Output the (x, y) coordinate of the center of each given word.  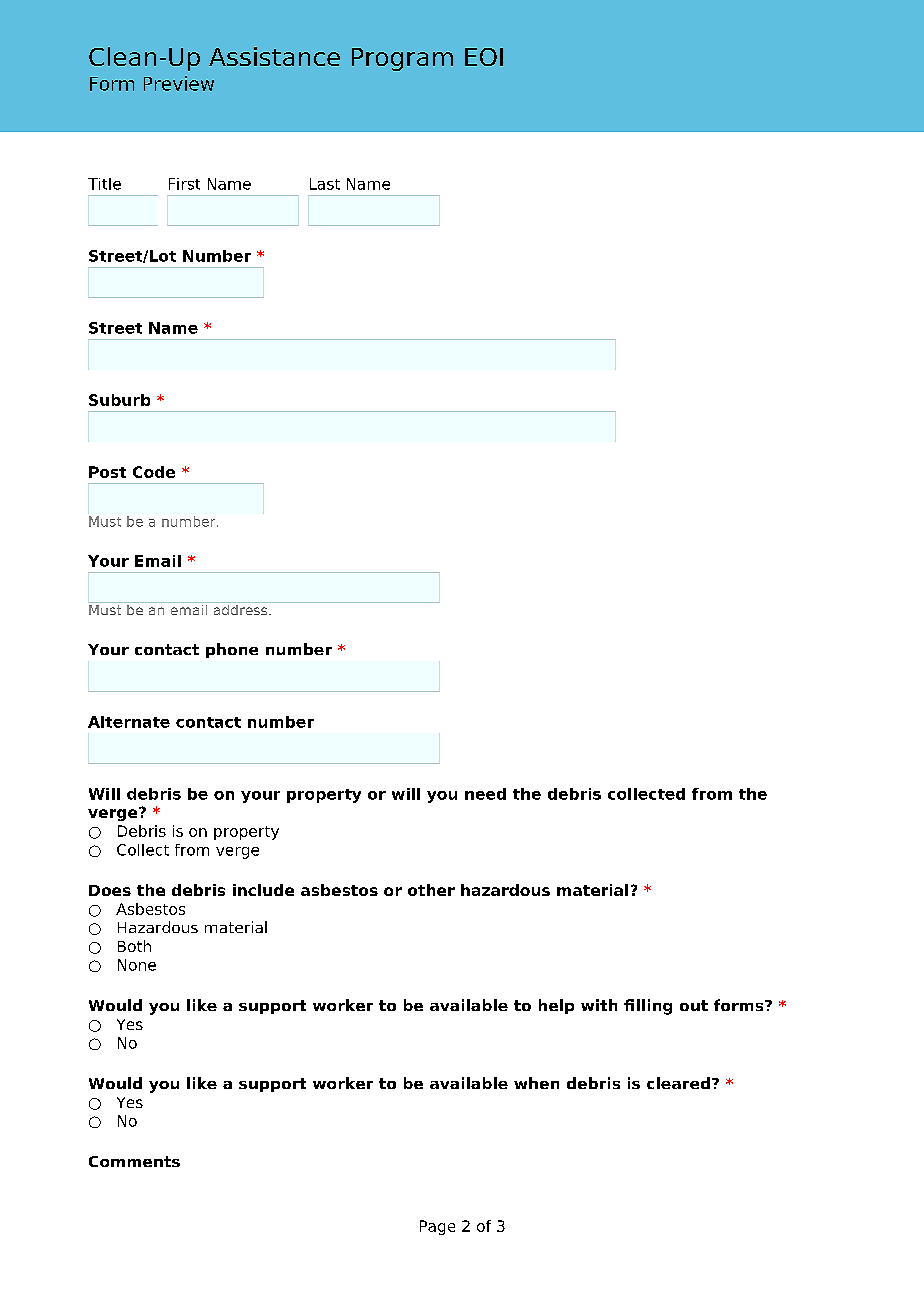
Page (437, 1227)
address (242, 610)
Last (325, 184)
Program (402, 59)
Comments (134, 1161)
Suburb (119, 400)
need (485, 794)
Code (154, 472)
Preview (179, 83)
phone (232, 650)
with (599, 1005)
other (431, 890)
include (263, 890)
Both (134, 946)
